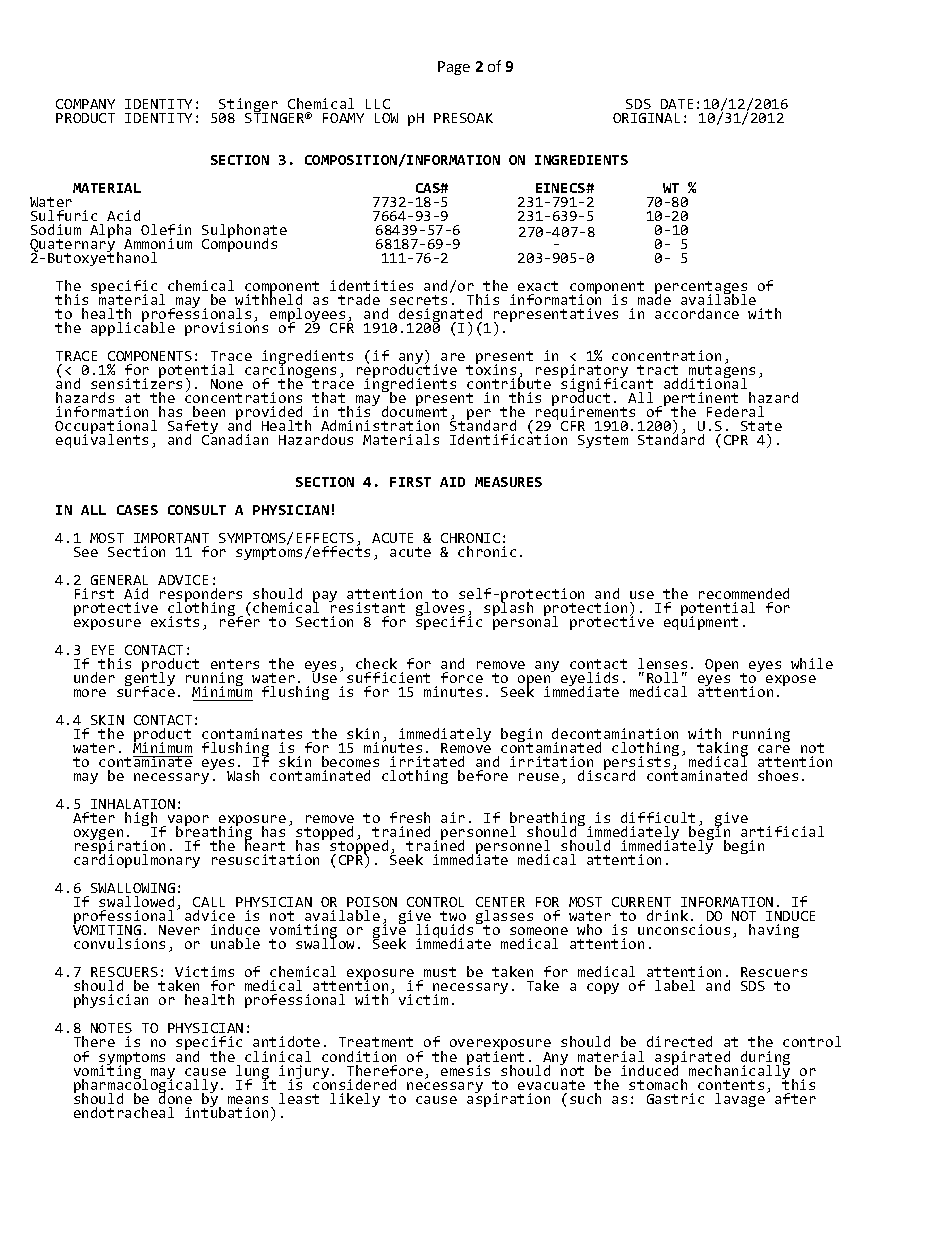  Describe the element at coordinates (731, 1085) in the screenshot. I see `contents` at that location.
